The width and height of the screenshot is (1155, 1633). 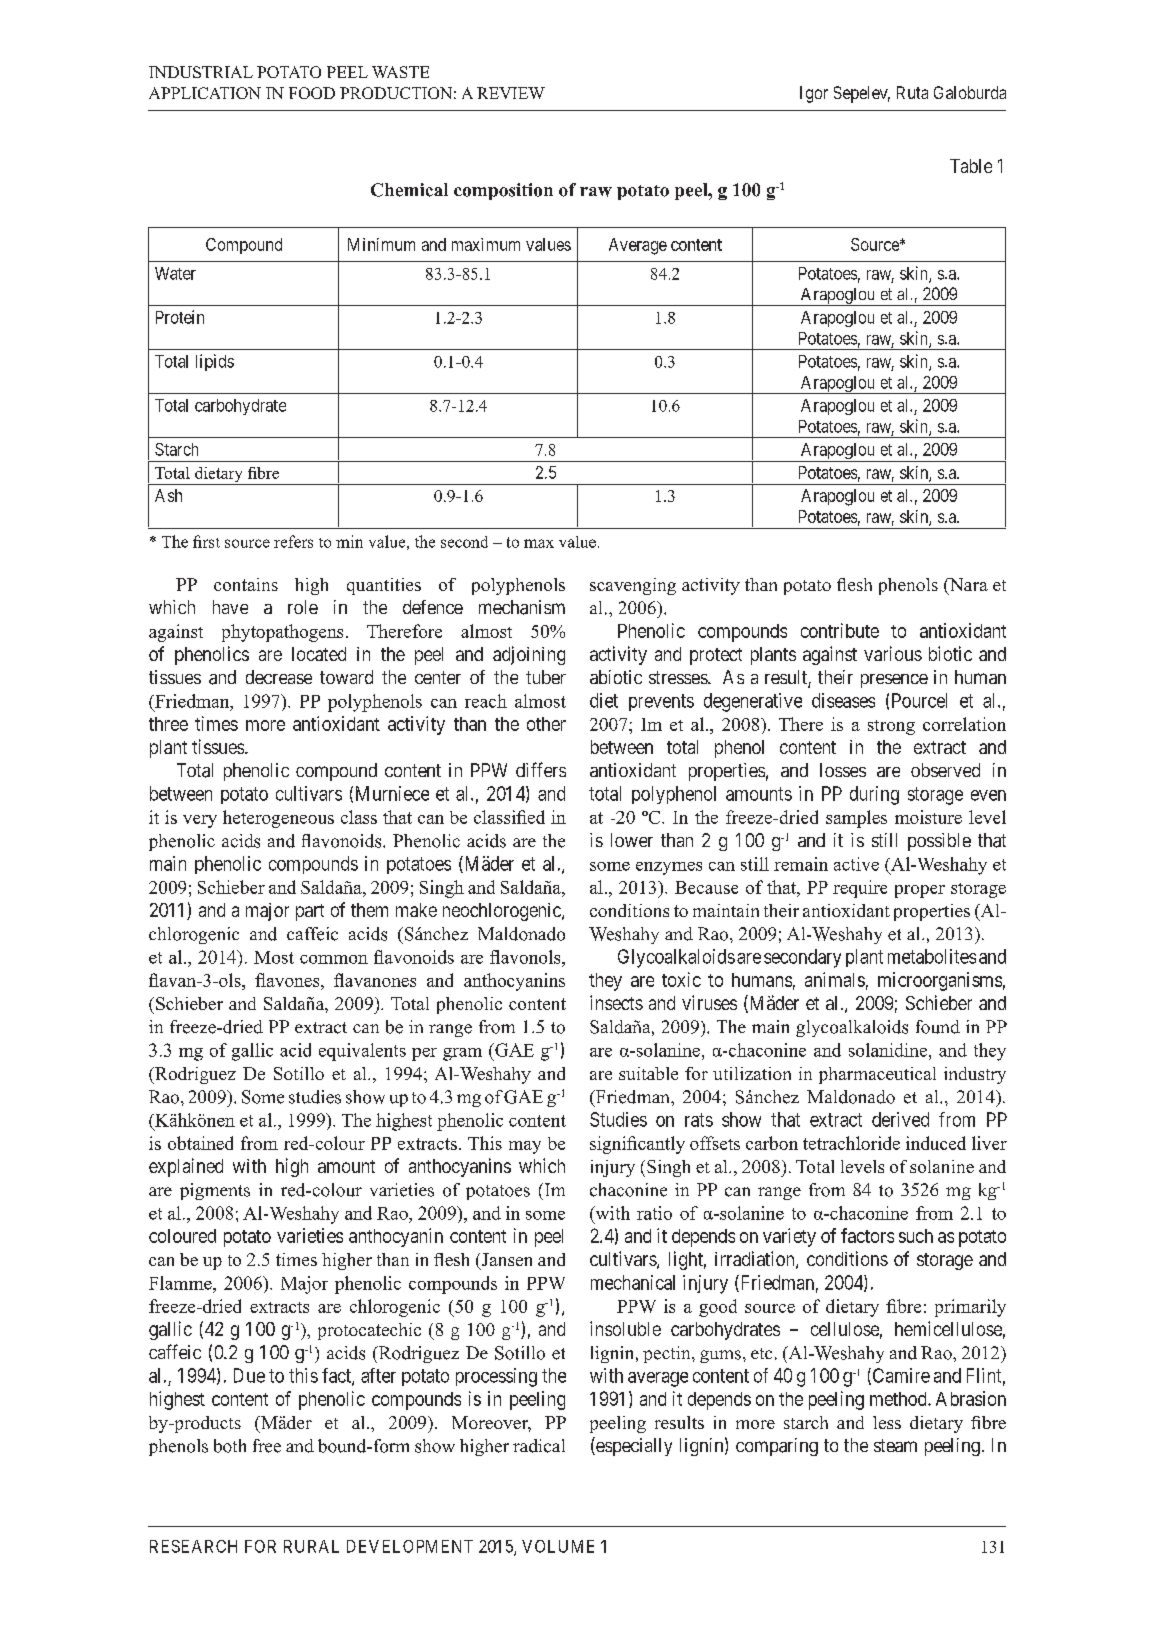 What do you see at coordinates (215, 1191) in the screenshot?
I see `pigments` at bounding box center [215, 1191].
